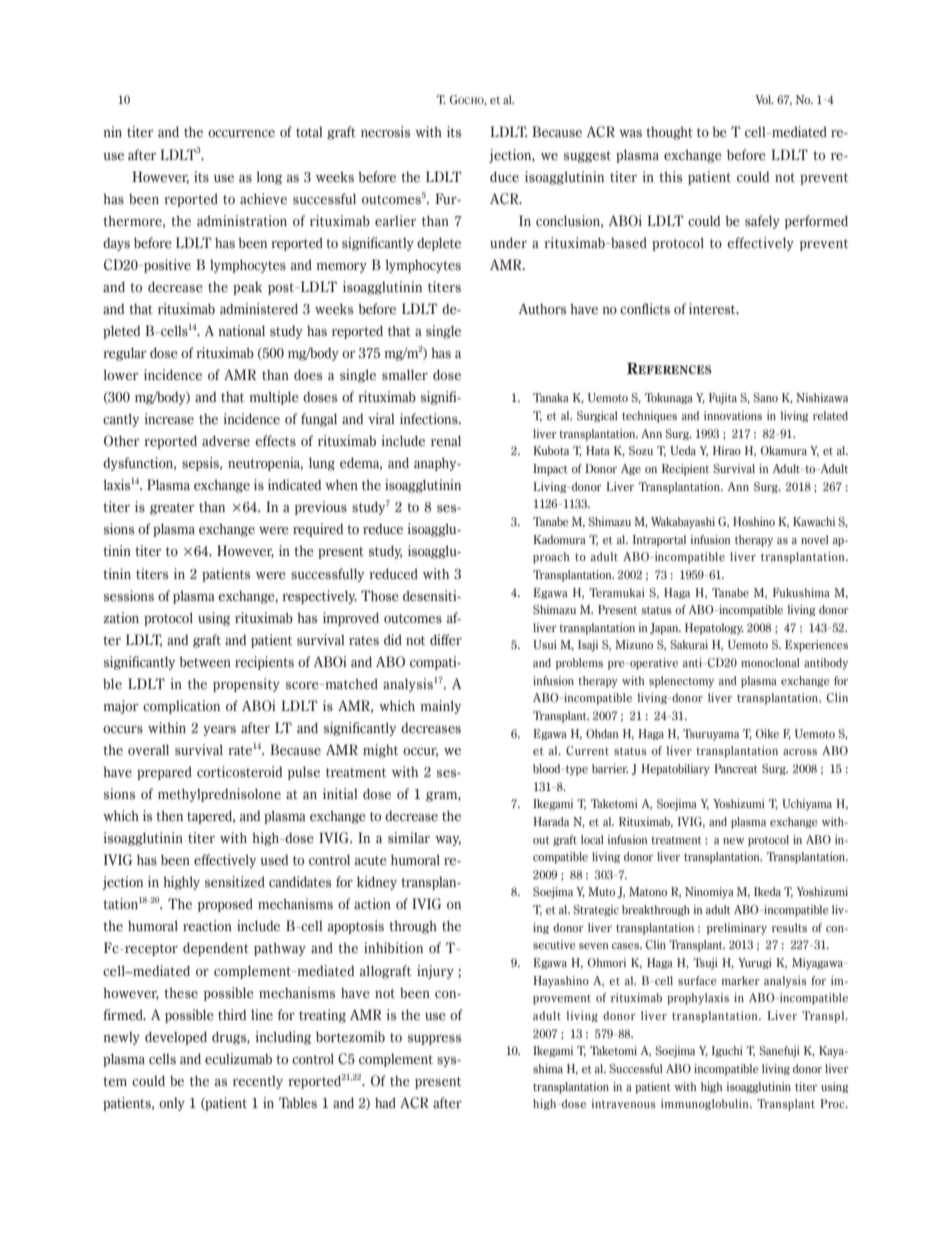  I want to click on national, so click(241, 330).
